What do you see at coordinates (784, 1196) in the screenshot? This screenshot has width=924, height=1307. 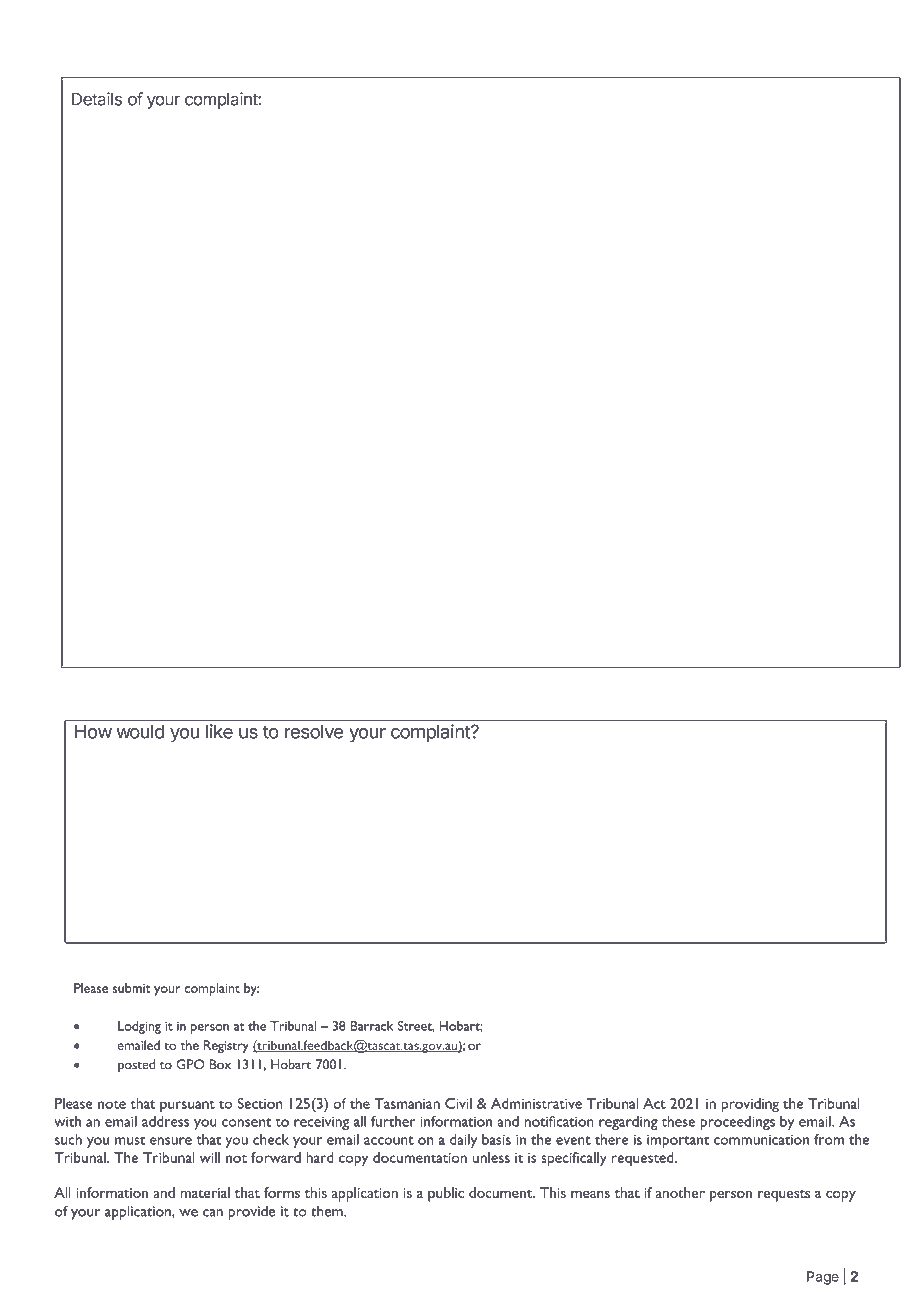 I see `requests` at bounding box center [784, 1196].
